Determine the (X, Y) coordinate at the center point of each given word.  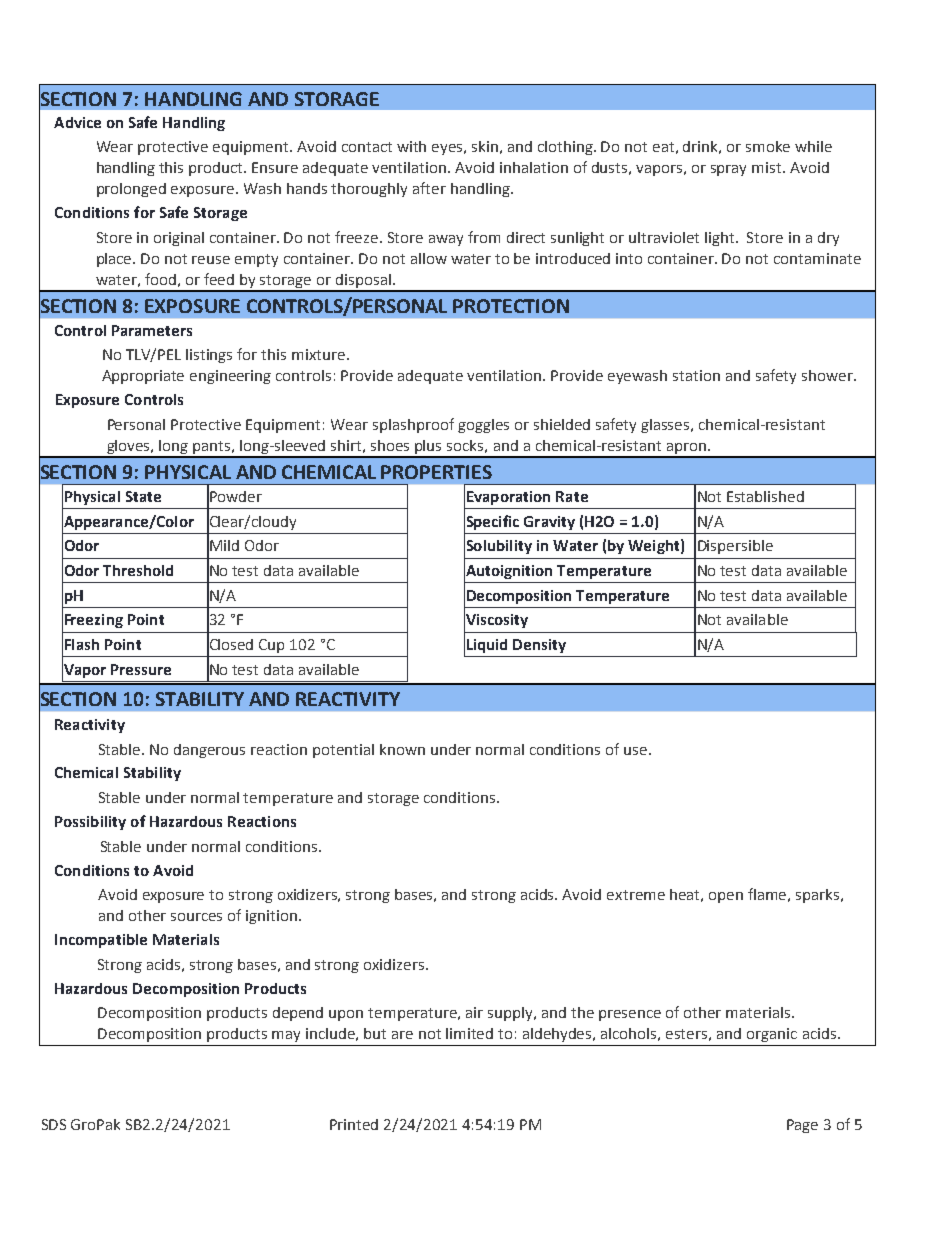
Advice (77, 122)
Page (802, 1126)
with (411, 146)
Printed (354, 1124)
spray (728, 170)
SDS (54, 1124)
